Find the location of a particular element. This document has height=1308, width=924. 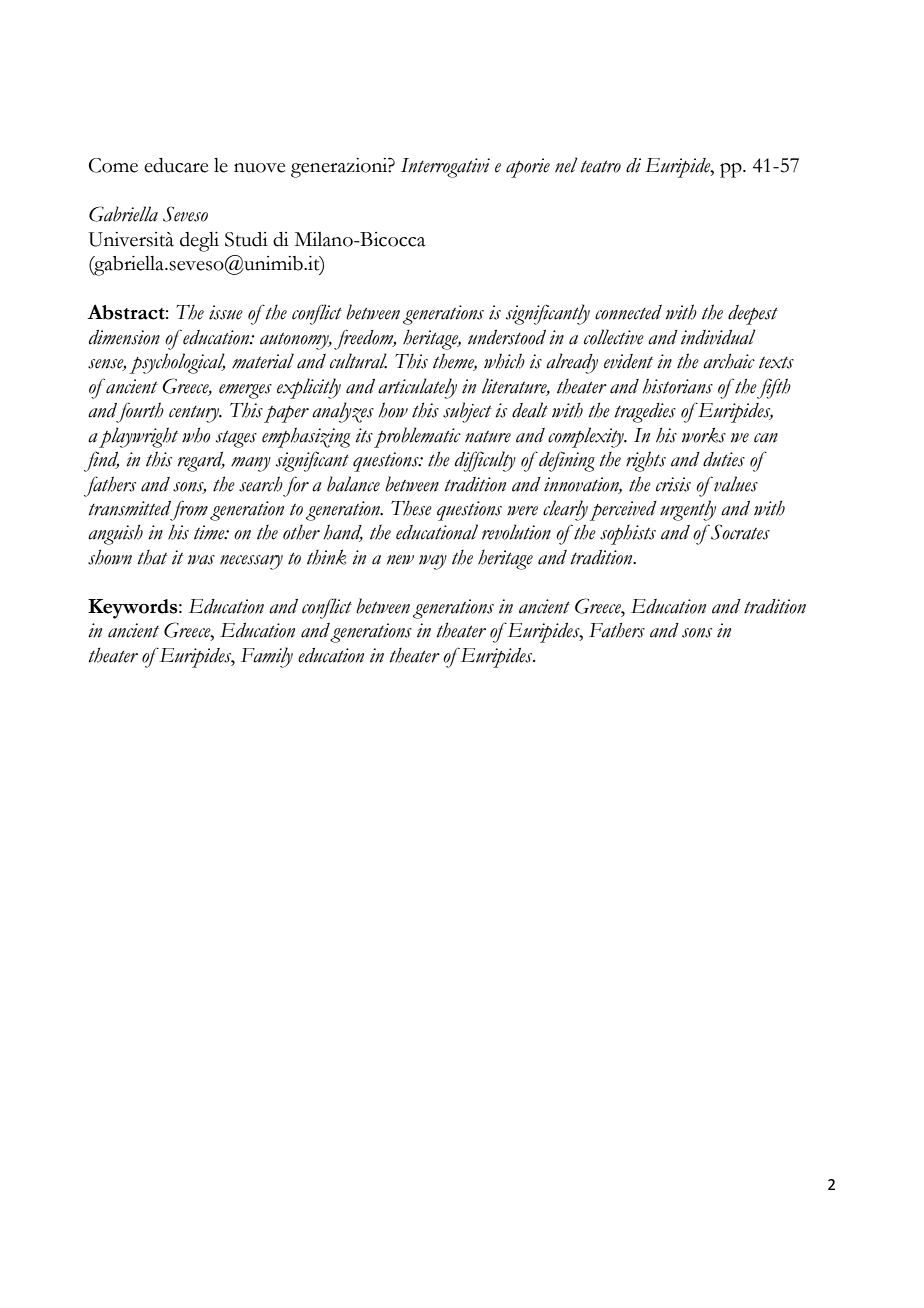

understood is located at coordinates (507, 337).
